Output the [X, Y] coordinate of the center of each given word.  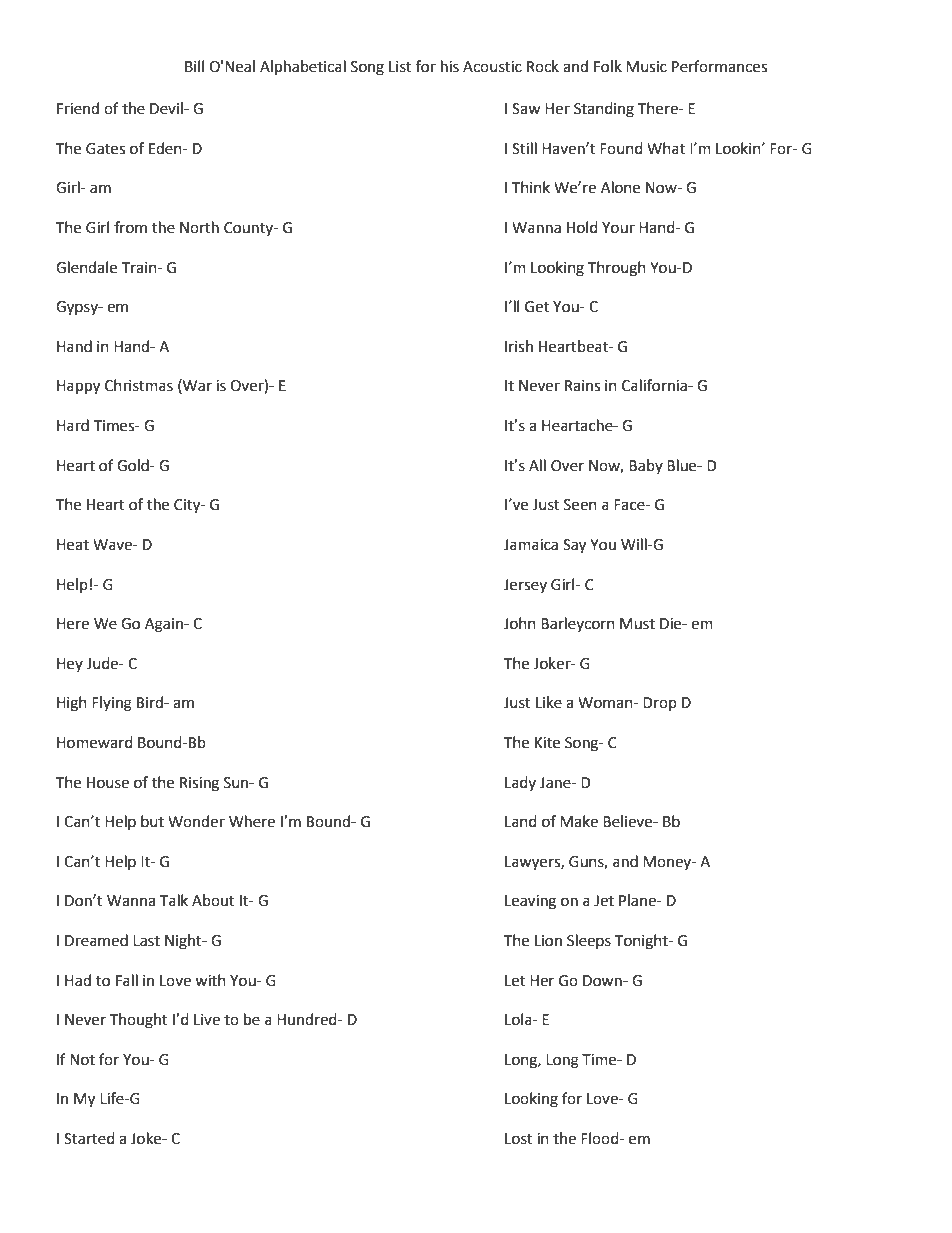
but [152, 821]
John [520, 623]
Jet [604, 901]
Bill [194, 66]
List [400, 67]
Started [89, 1138]
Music [646, 67]
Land [521, 821]
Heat [73, 545]
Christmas [139, 385]
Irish [519, 346]
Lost [519, 1139]
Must [637, 624]
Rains [582, 386]
